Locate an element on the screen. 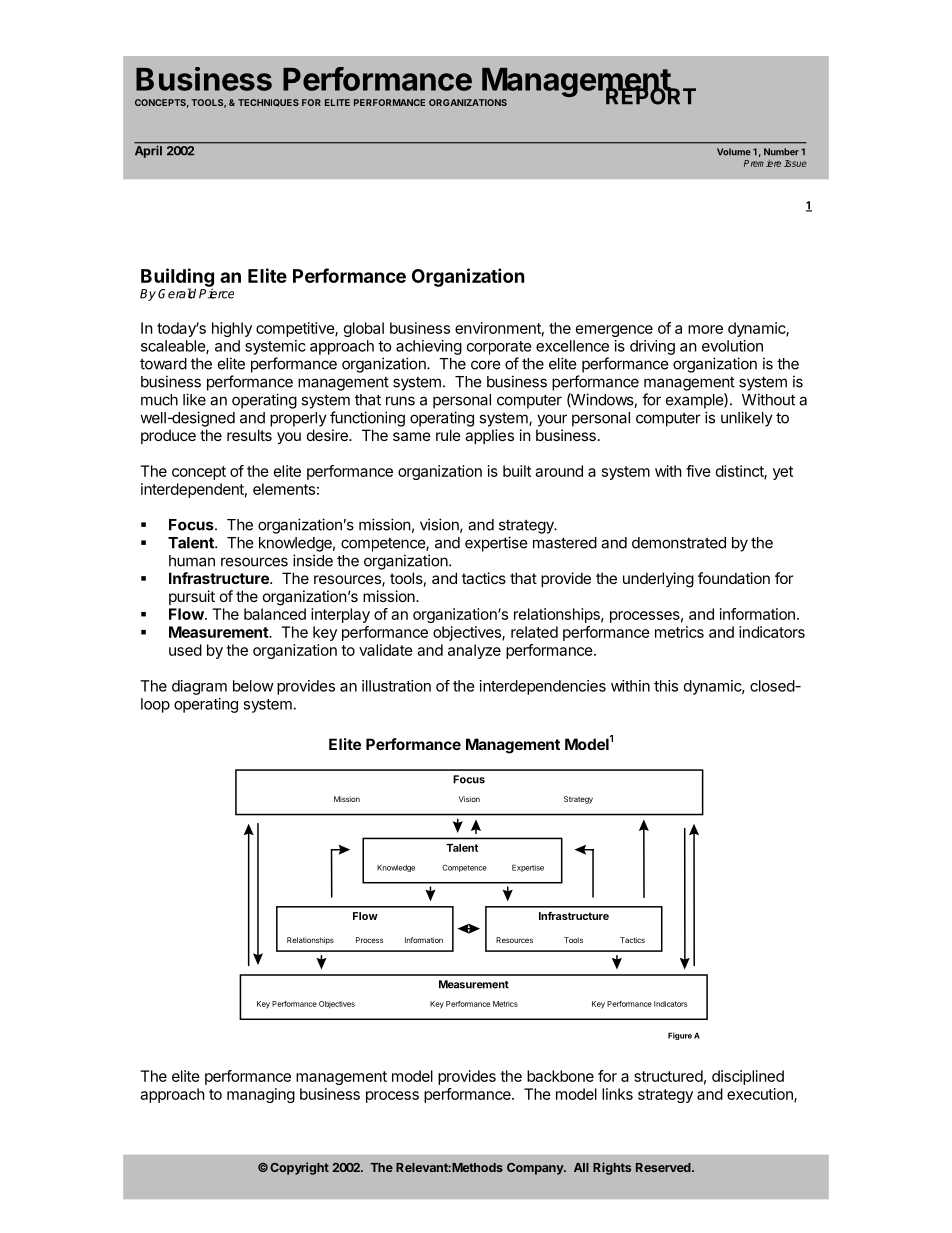  evolution is located at coordinates (732, 346).
